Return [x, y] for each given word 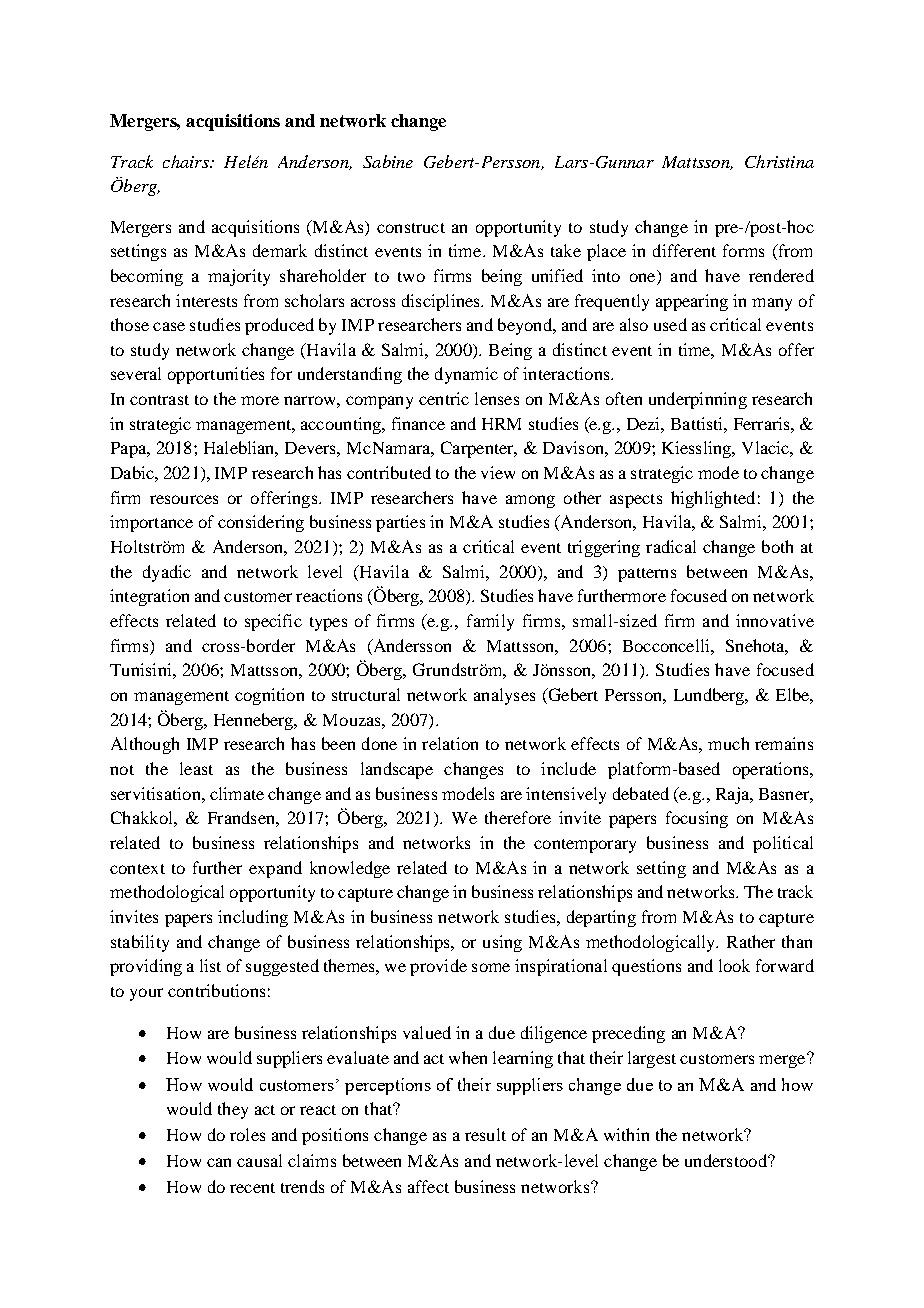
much [728, 743]
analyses [504, 696]
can [219, 1162]
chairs [187, 161]
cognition [269, 696]
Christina [779, 161]
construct [411, 228]
